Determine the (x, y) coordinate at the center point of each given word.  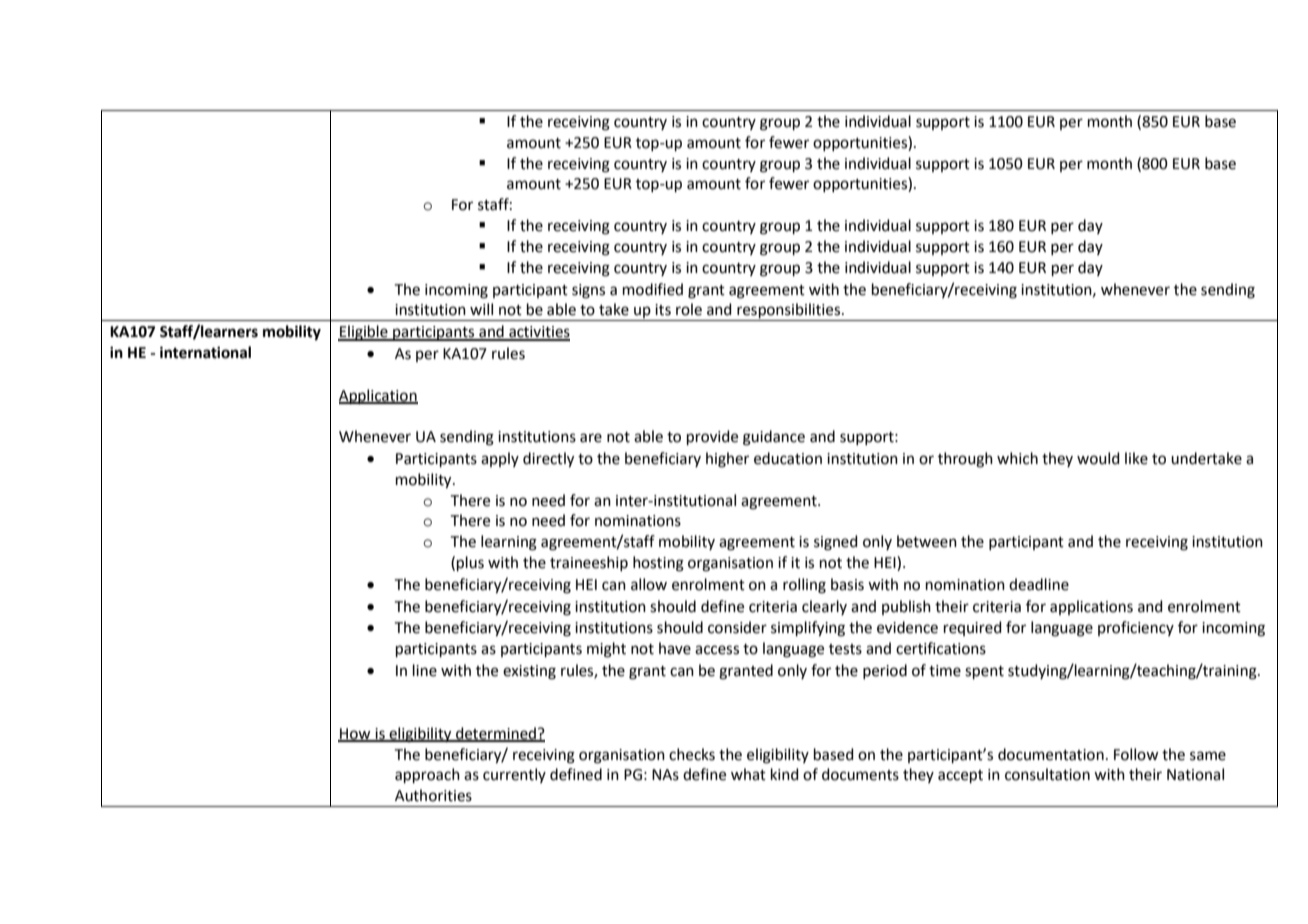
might (606, 650)
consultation (1047, 774)
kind (785, 774)
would (1098, 458)
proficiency (1136, 628)
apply (500, 459)
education (788, 458)
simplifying (808, 629)
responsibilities (789, 312)
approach (427, 775)
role (689, 309)
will (481, 309)
